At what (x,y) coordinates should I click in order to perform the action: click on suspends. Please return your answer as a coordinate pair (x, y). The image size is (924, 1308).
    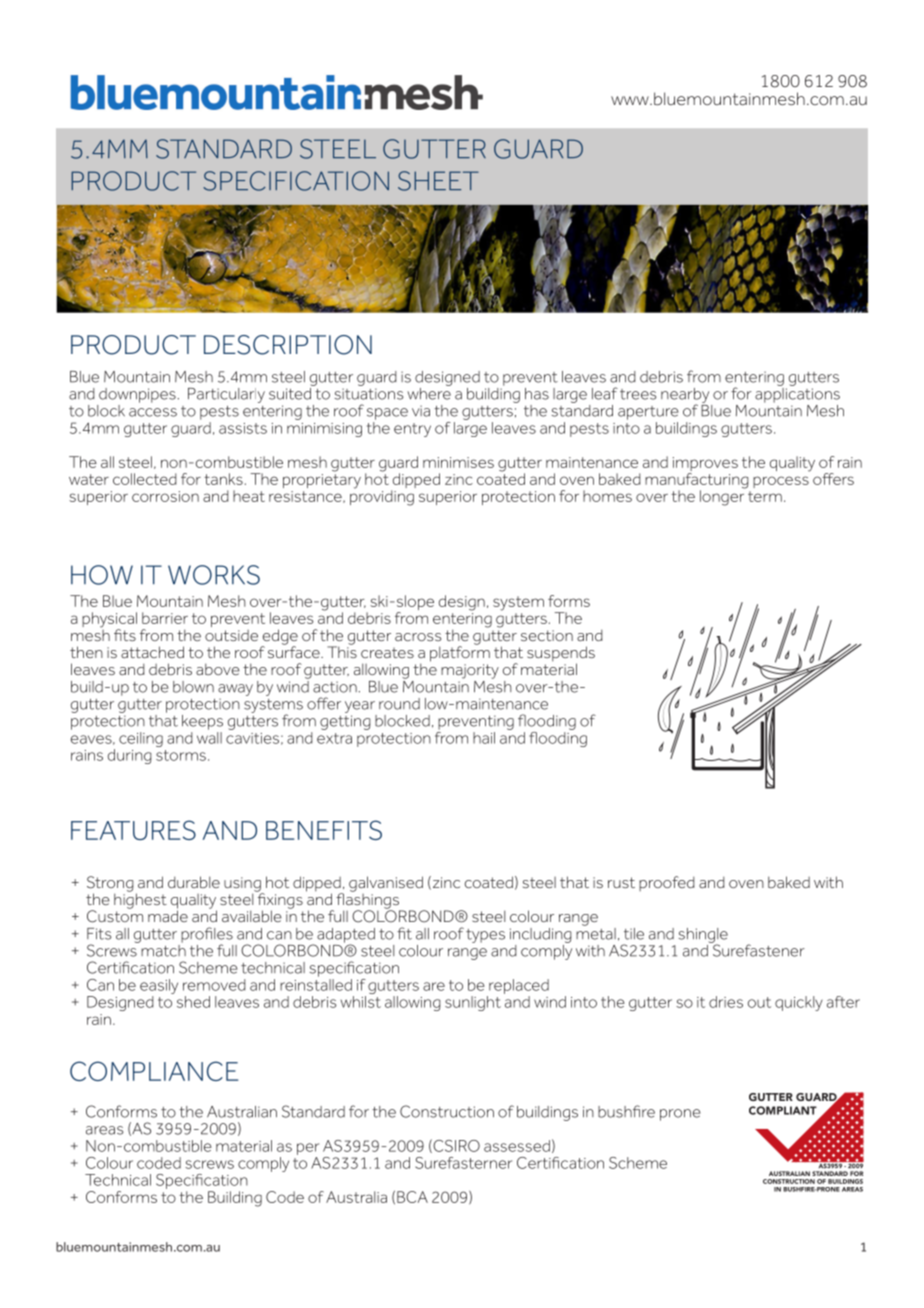
    Looking at the image, I should click on (561, 655).
